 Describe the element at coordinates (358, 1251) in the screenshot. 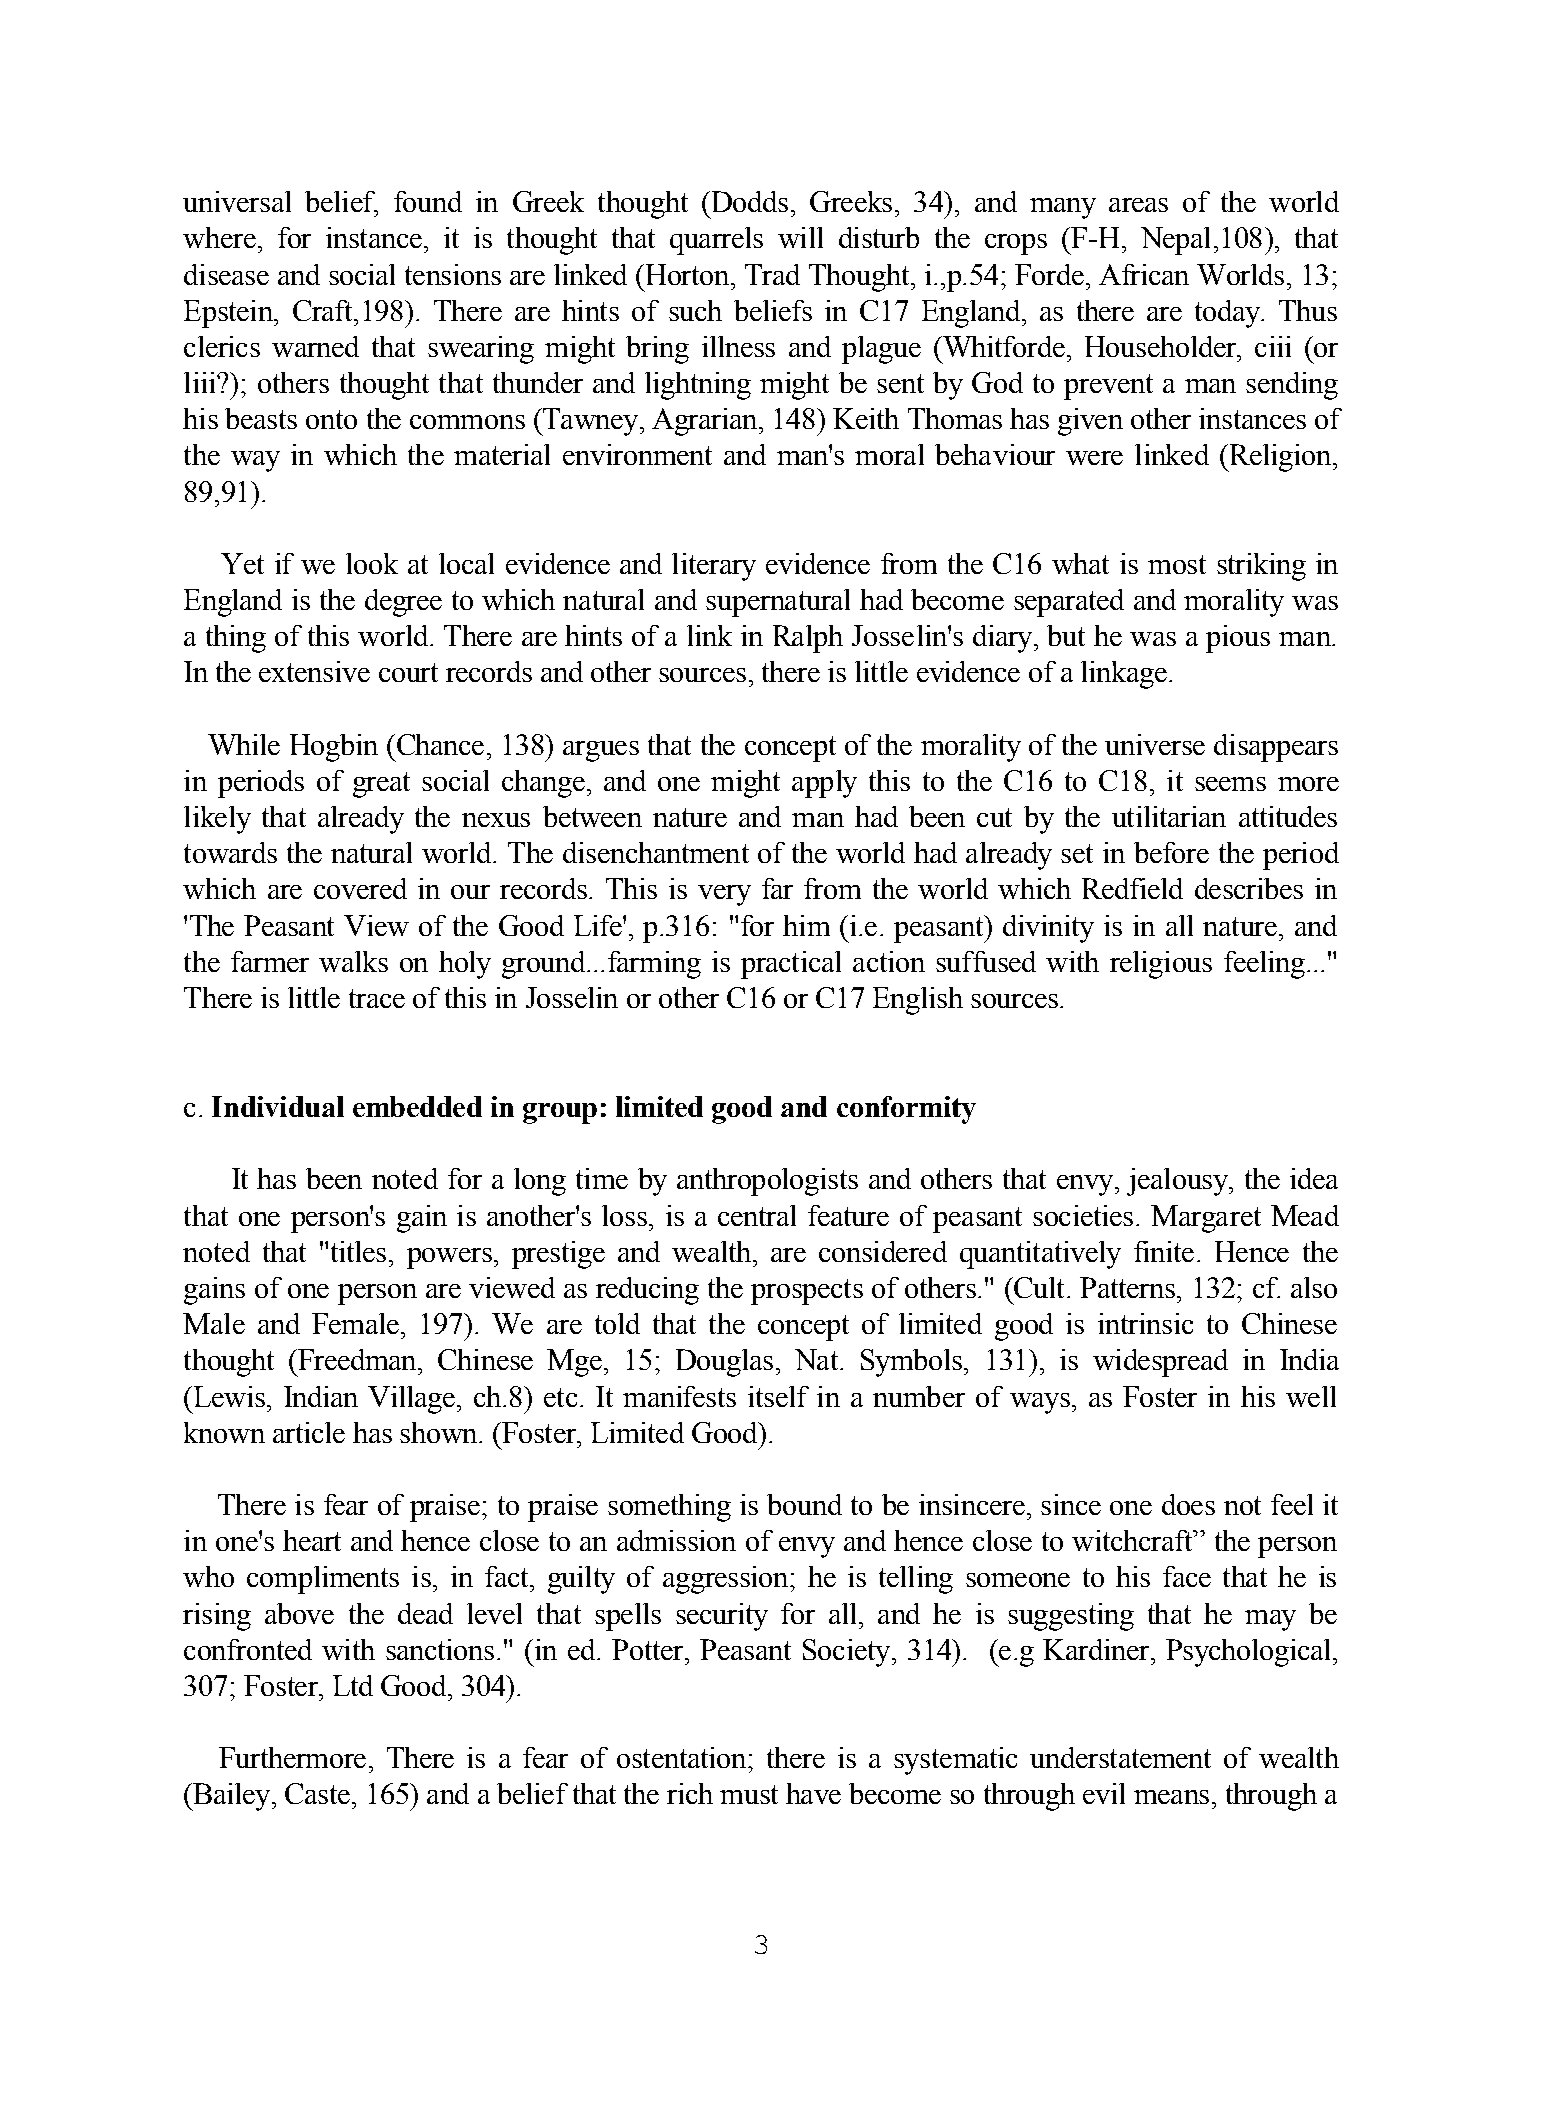

I see `titles` at that location.
